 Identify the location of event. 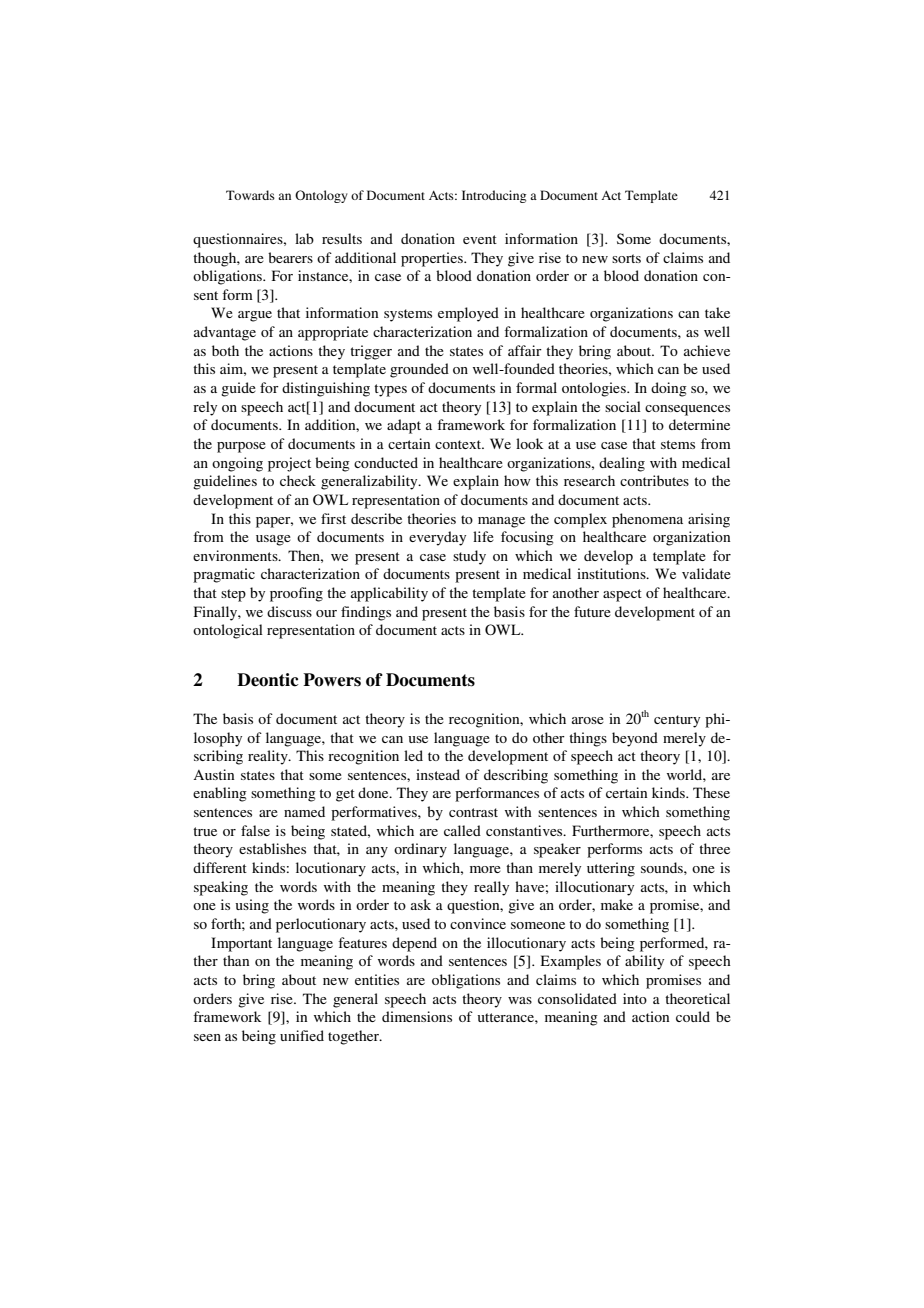
(480, 239).
